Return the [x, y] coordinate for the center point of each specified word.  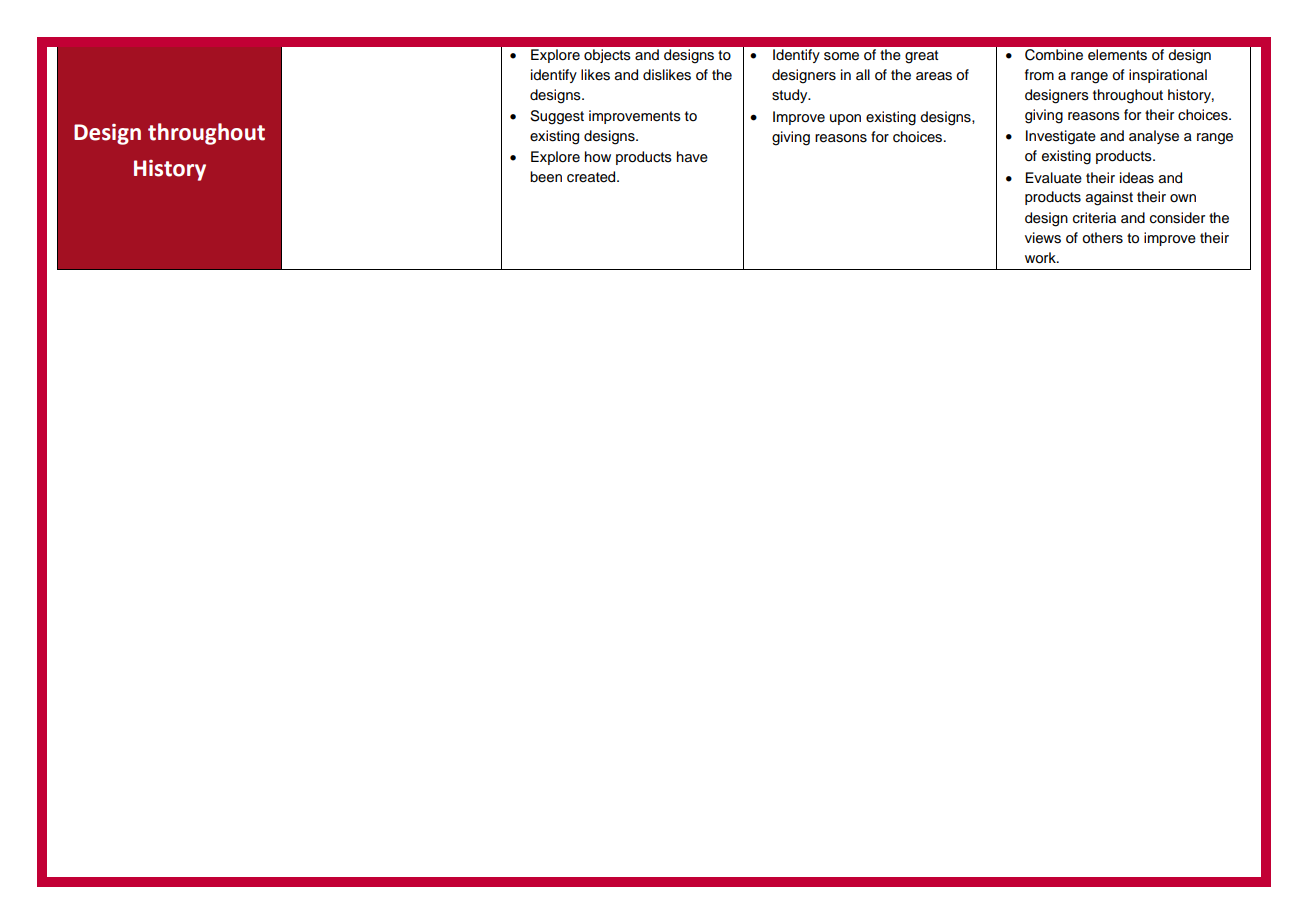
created [592, 177]
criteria [1094, 218]
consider [1177, 218]
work [1041, 258]
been [546, 177]
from [1039, 75]
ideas [1137, 178]
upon [845, 119]
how [598, 157]
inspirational [1168, 76]
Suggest [557, 117]
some [841, 56]
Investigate [1061, 137]
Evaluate [1054, 178]
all [863, 74]
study [791, 96]
